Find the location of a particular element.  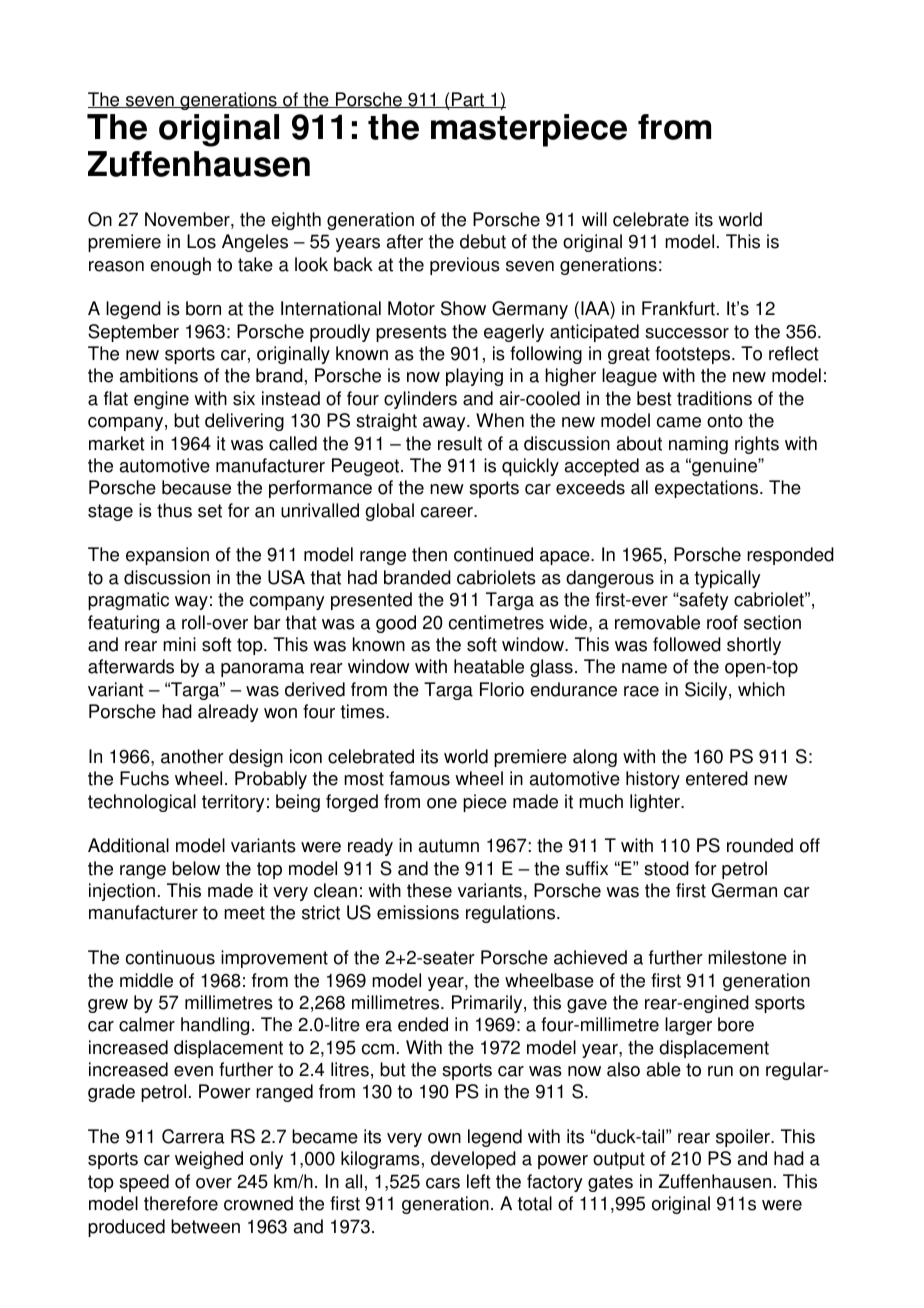

Los is located at coordinates (201, 241).
